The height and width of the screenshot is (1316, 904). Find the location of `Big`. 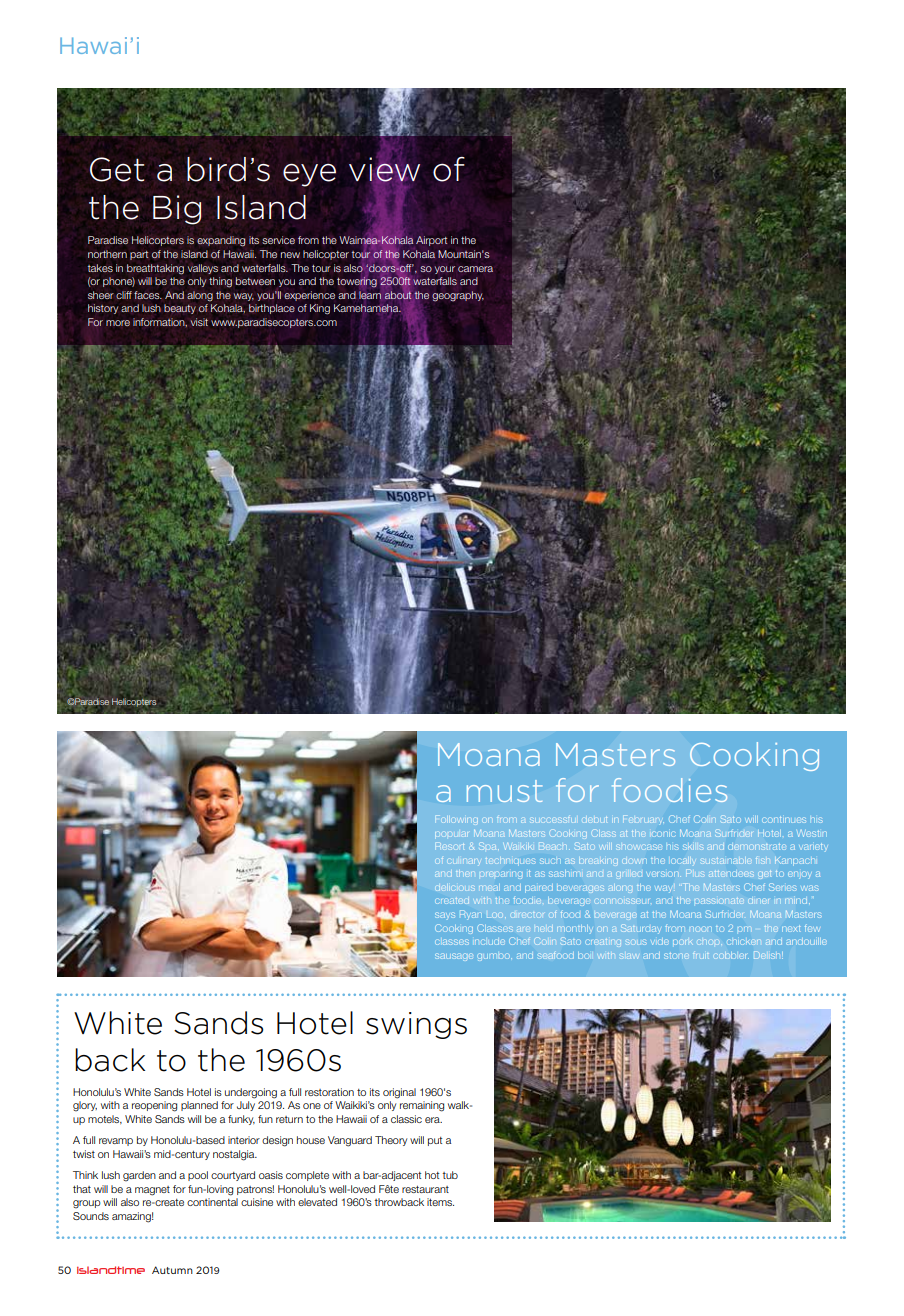

Big is located at coordinates (177, 210).
